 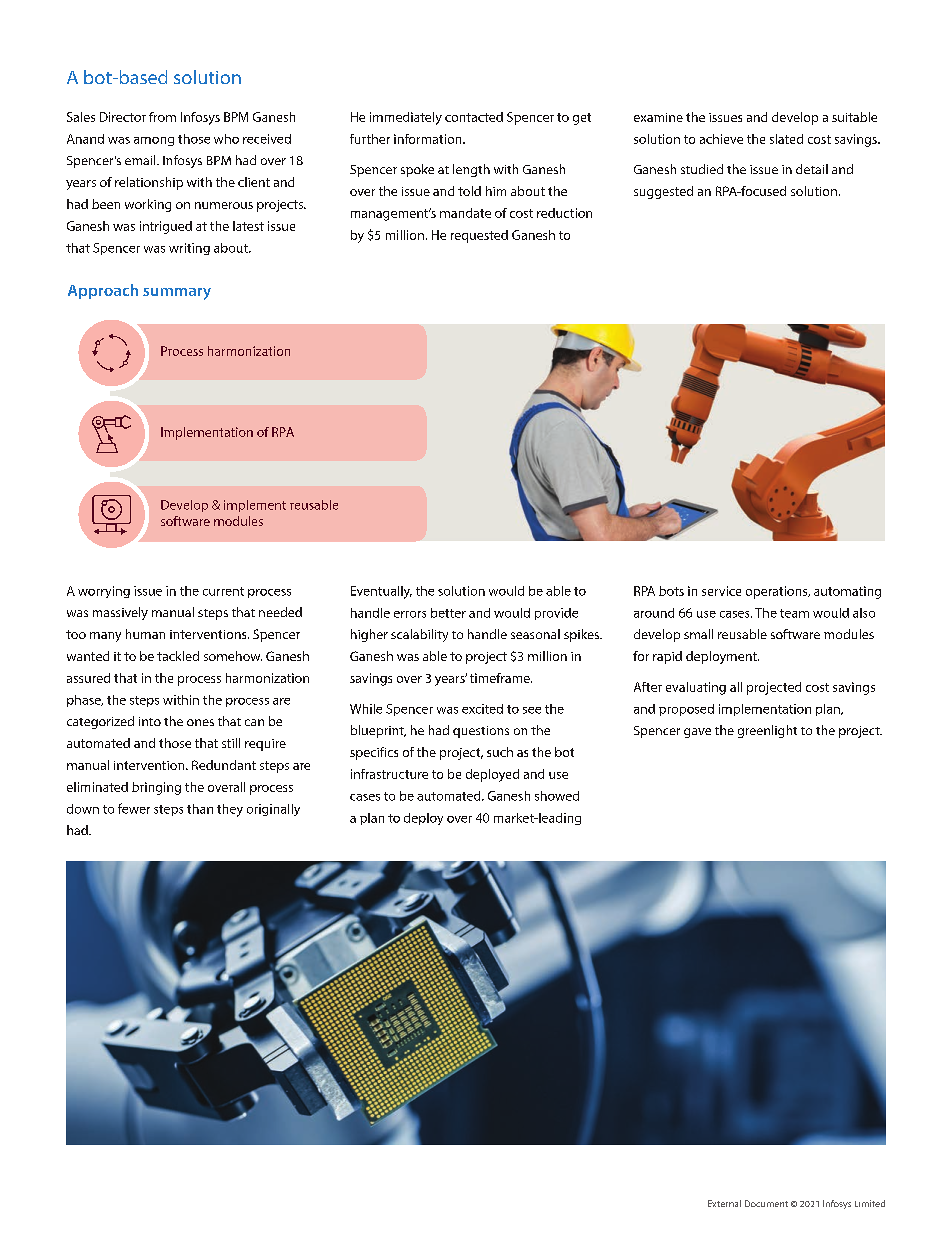 I want to click on timeframe, so click(x=501, y=678).
